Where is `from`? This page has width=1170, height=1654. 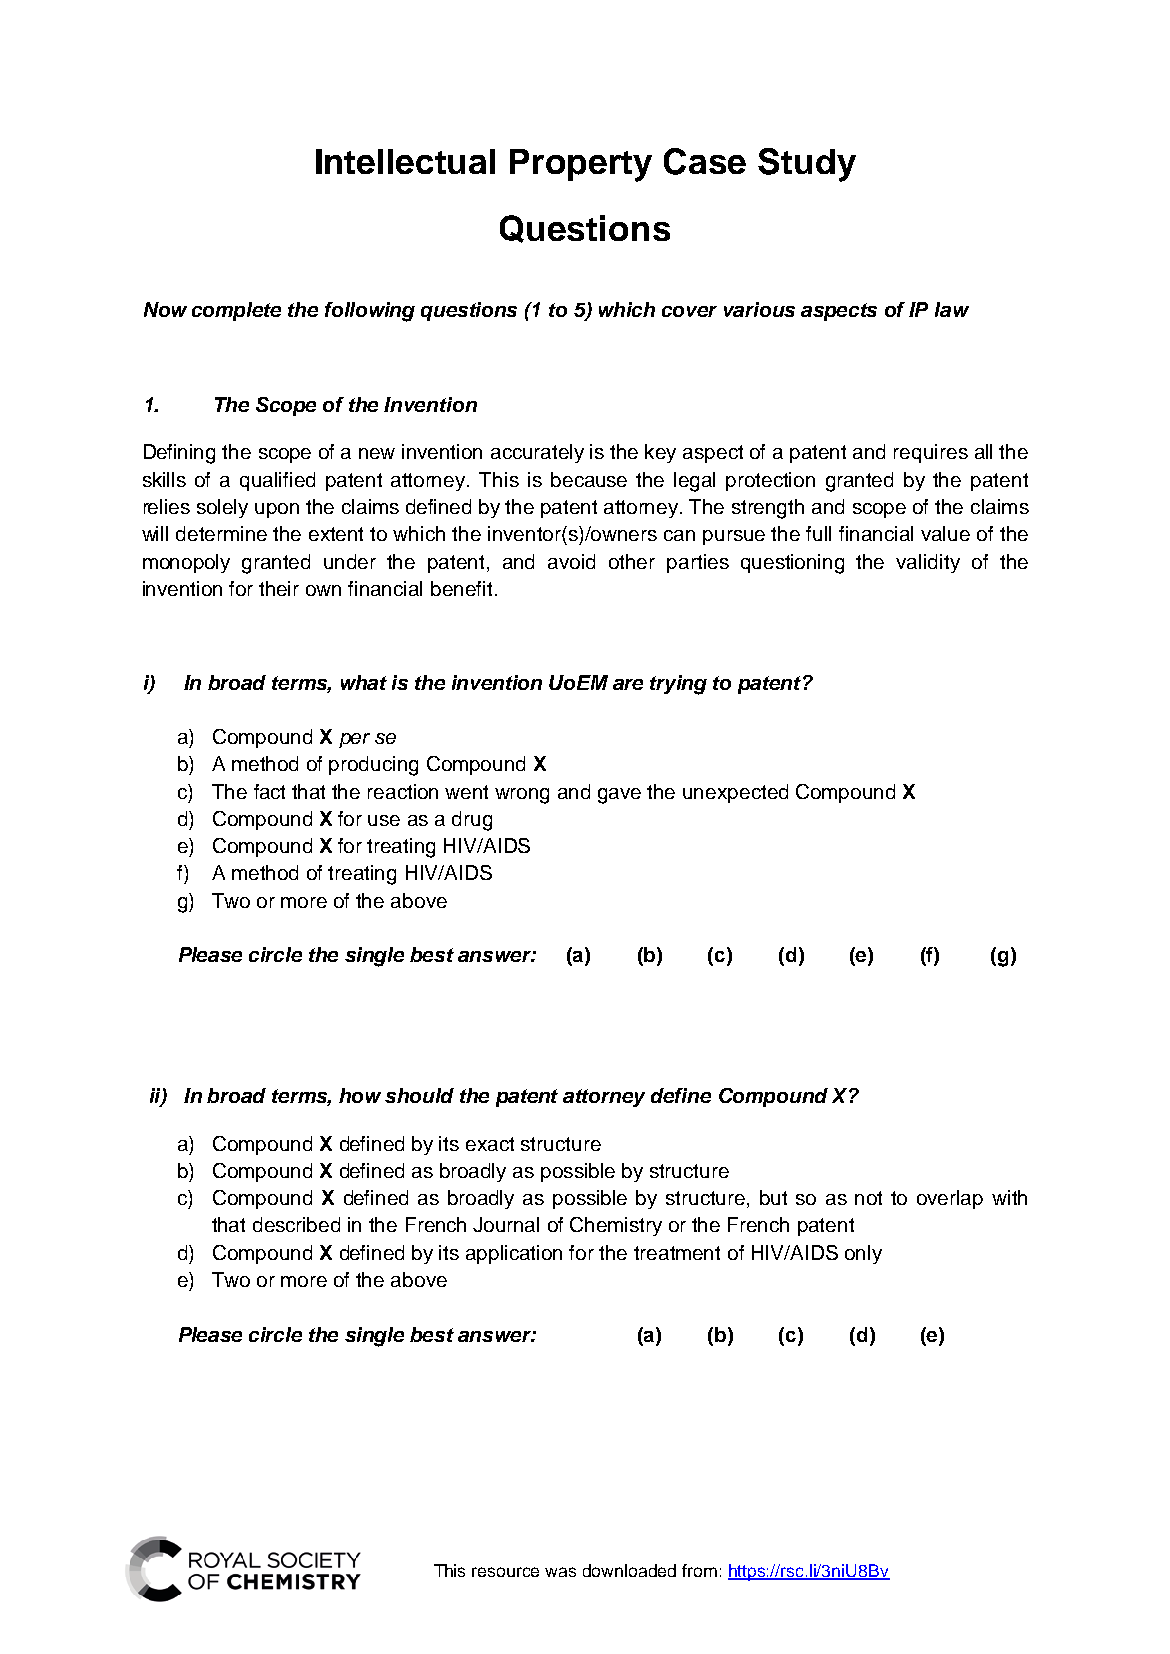
from is located at coordinates (699, 1570).
